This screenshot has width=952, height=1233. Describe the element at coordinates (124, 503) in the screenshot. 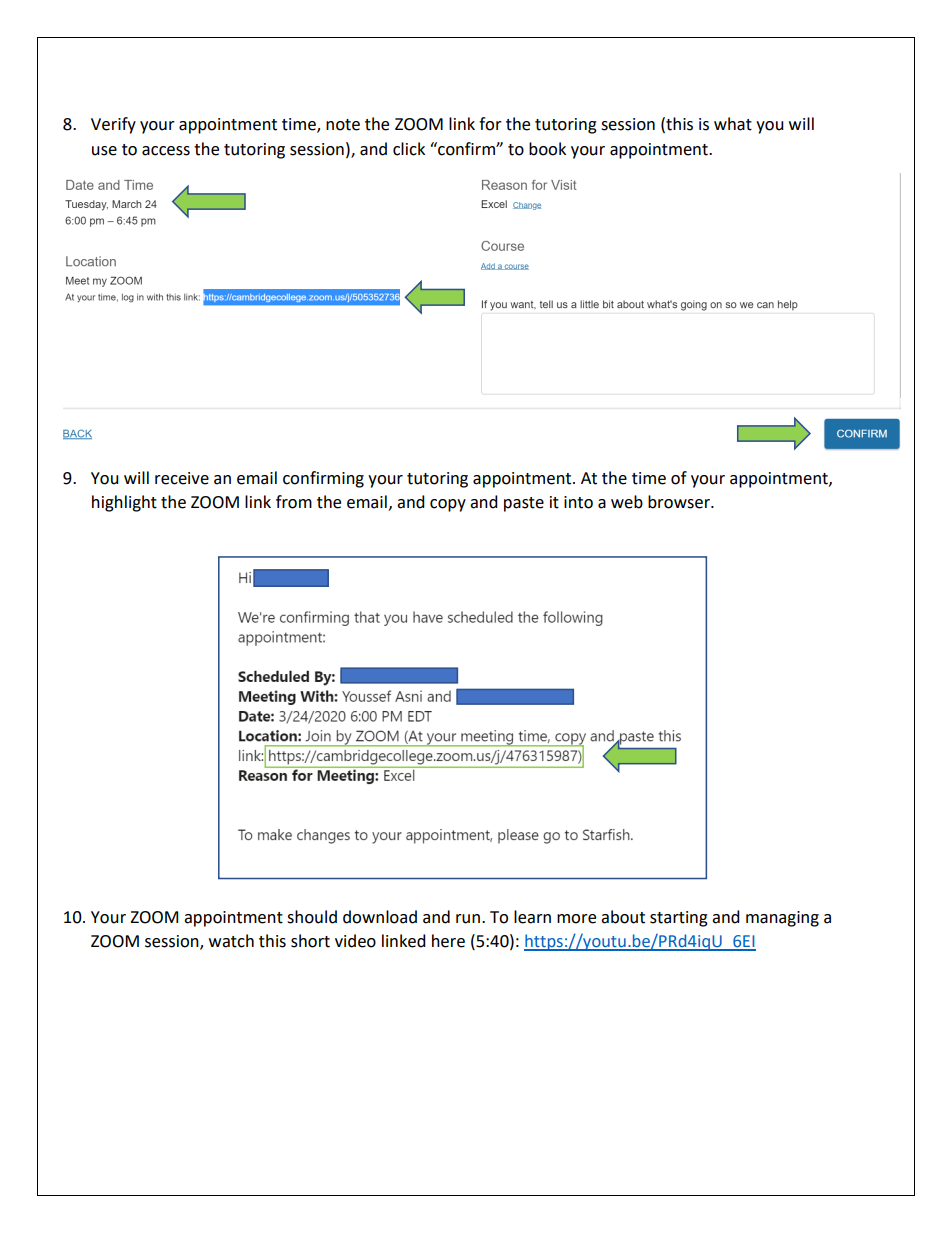

I see `highlight` at that location.
